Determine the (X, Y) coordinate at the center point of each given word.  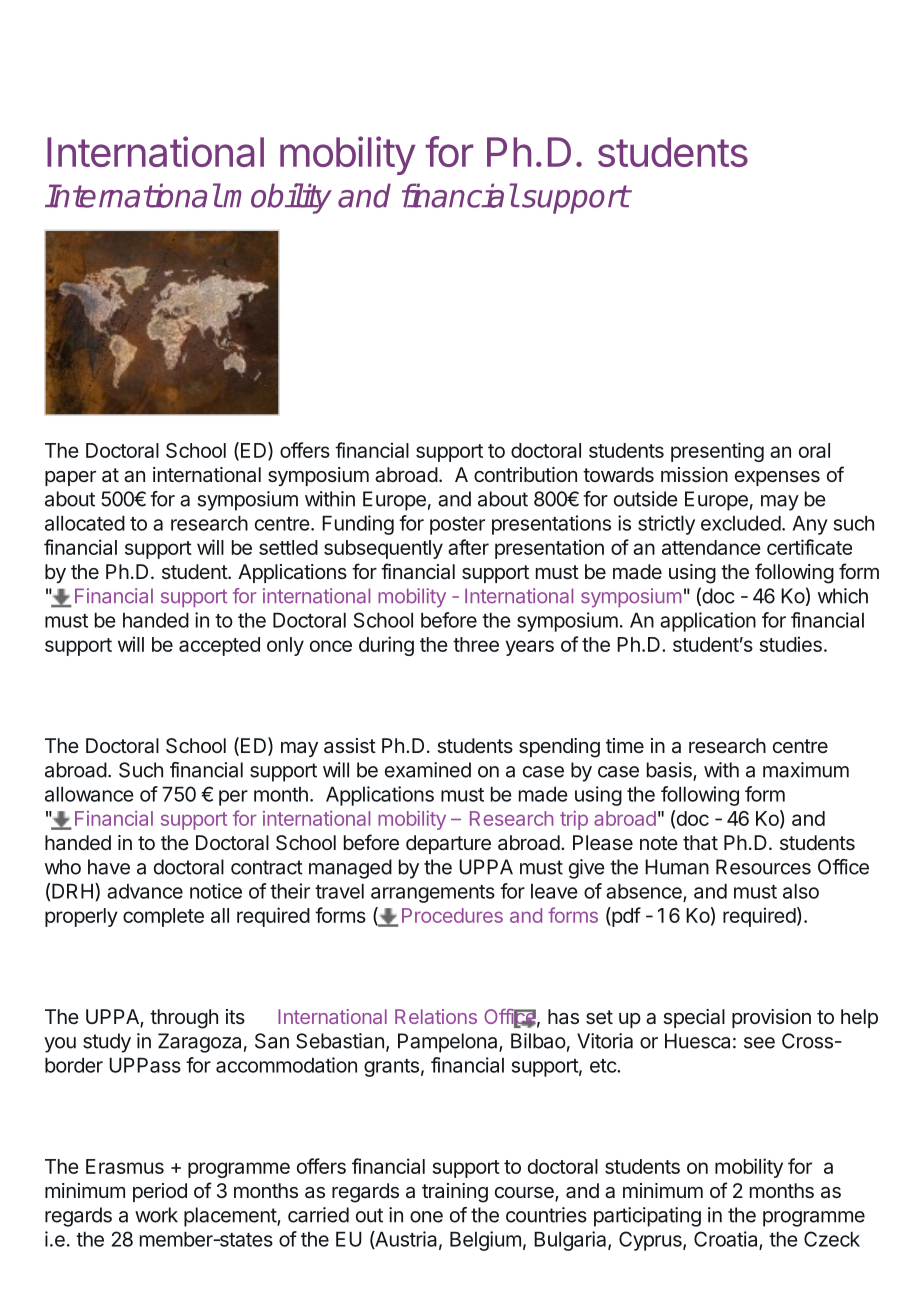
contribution (525, 474)
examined (428, 770)
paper (70, 478)
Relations (436, 1016)
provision (771, 1018)
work (156, 1215)
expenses (777, 478)
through (184, 1019)
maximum (806, 770)
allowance (89, 794)
